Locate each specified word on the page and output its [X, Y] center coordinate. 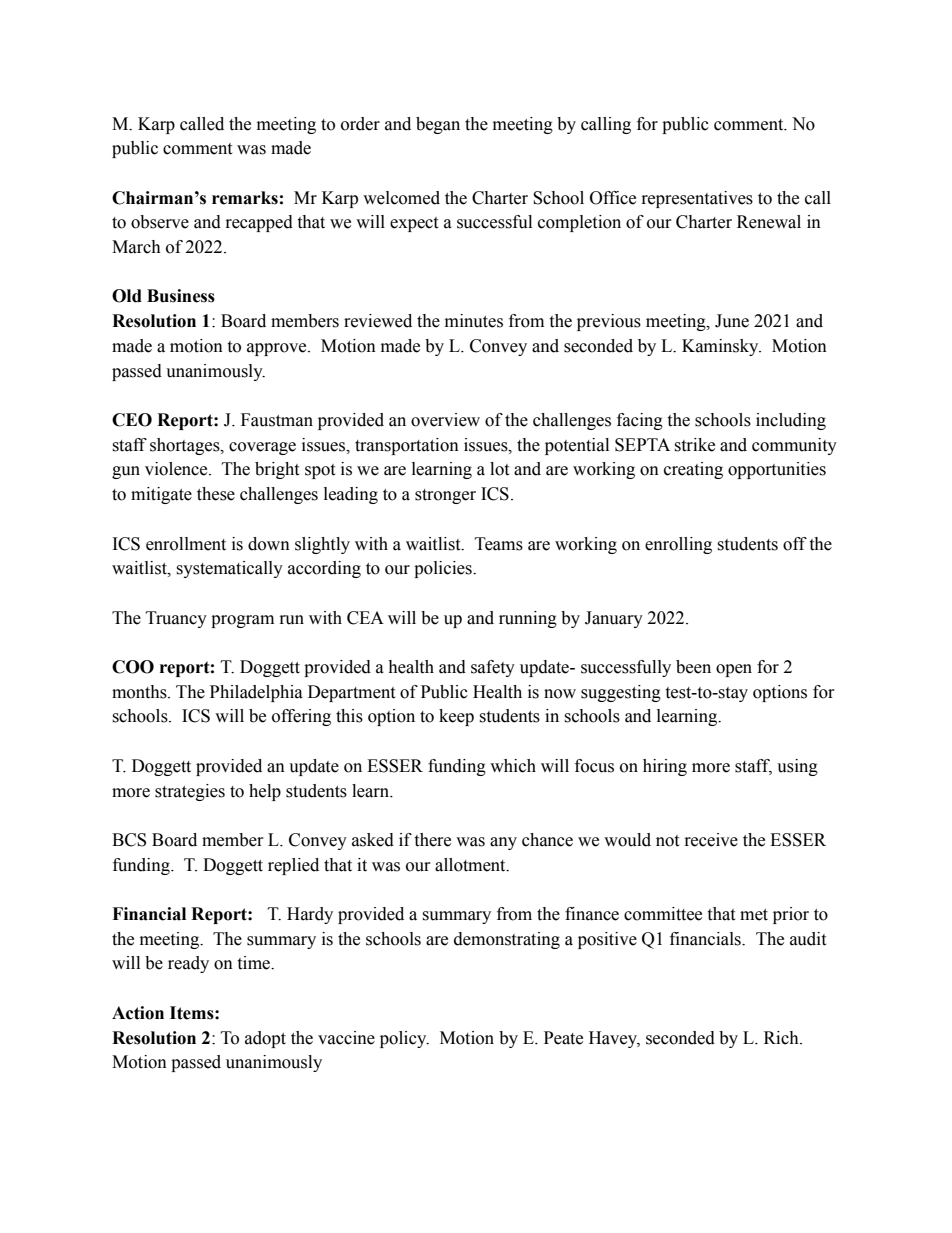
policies [444, 569]
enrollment [186, 544]
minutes [474, 321]
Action [138, 1013]
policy [404, 1039]
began [438, 125]
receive [711, 840]
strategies [190, 792]
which [513, 766]
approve [278, 349]
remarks [245, 198]
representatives [697, 199]
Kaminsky [721, 347]
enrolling [678, 545]
